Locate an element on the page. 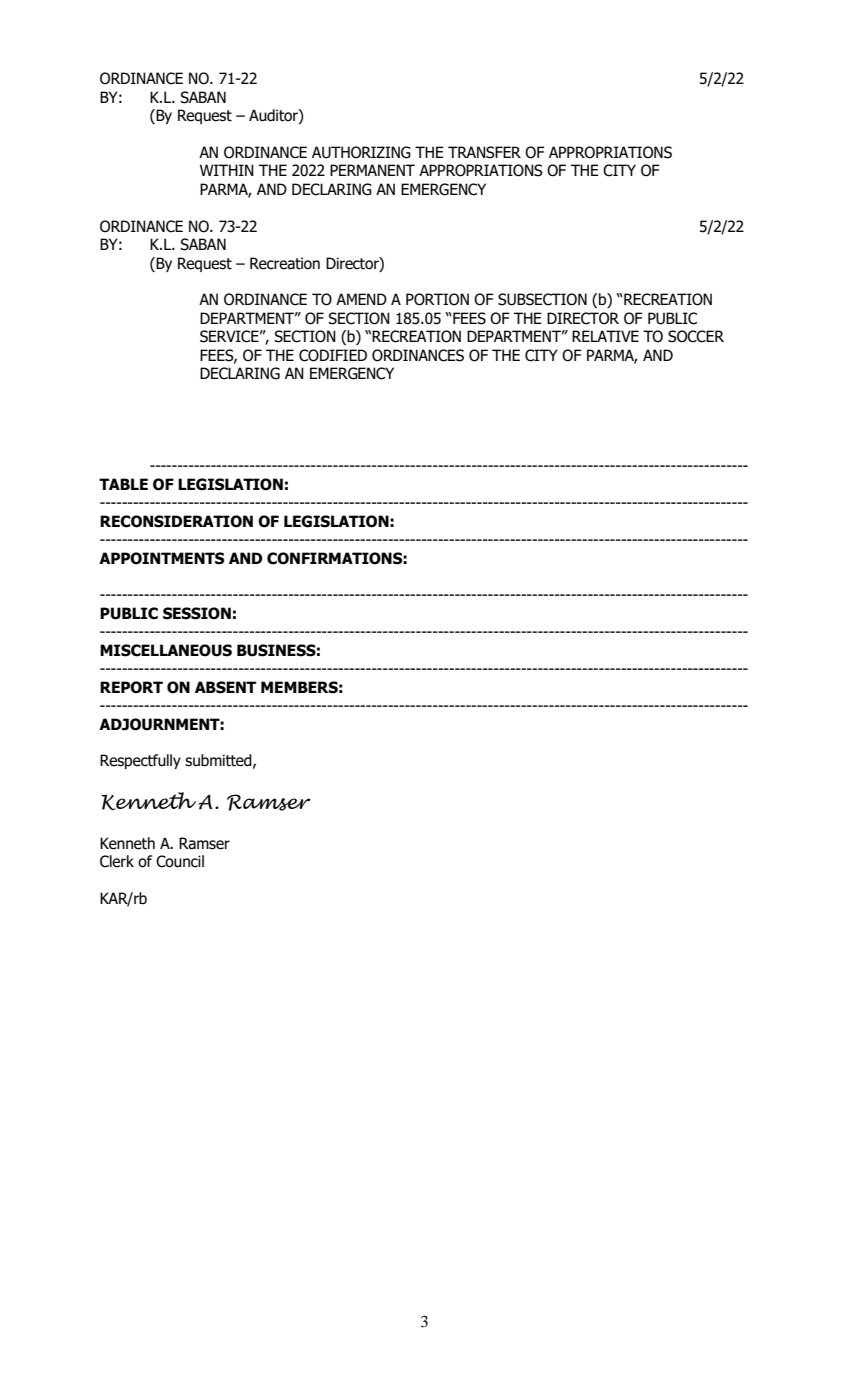  MISCELLANEOUS is located at coordinates (166, 650).
